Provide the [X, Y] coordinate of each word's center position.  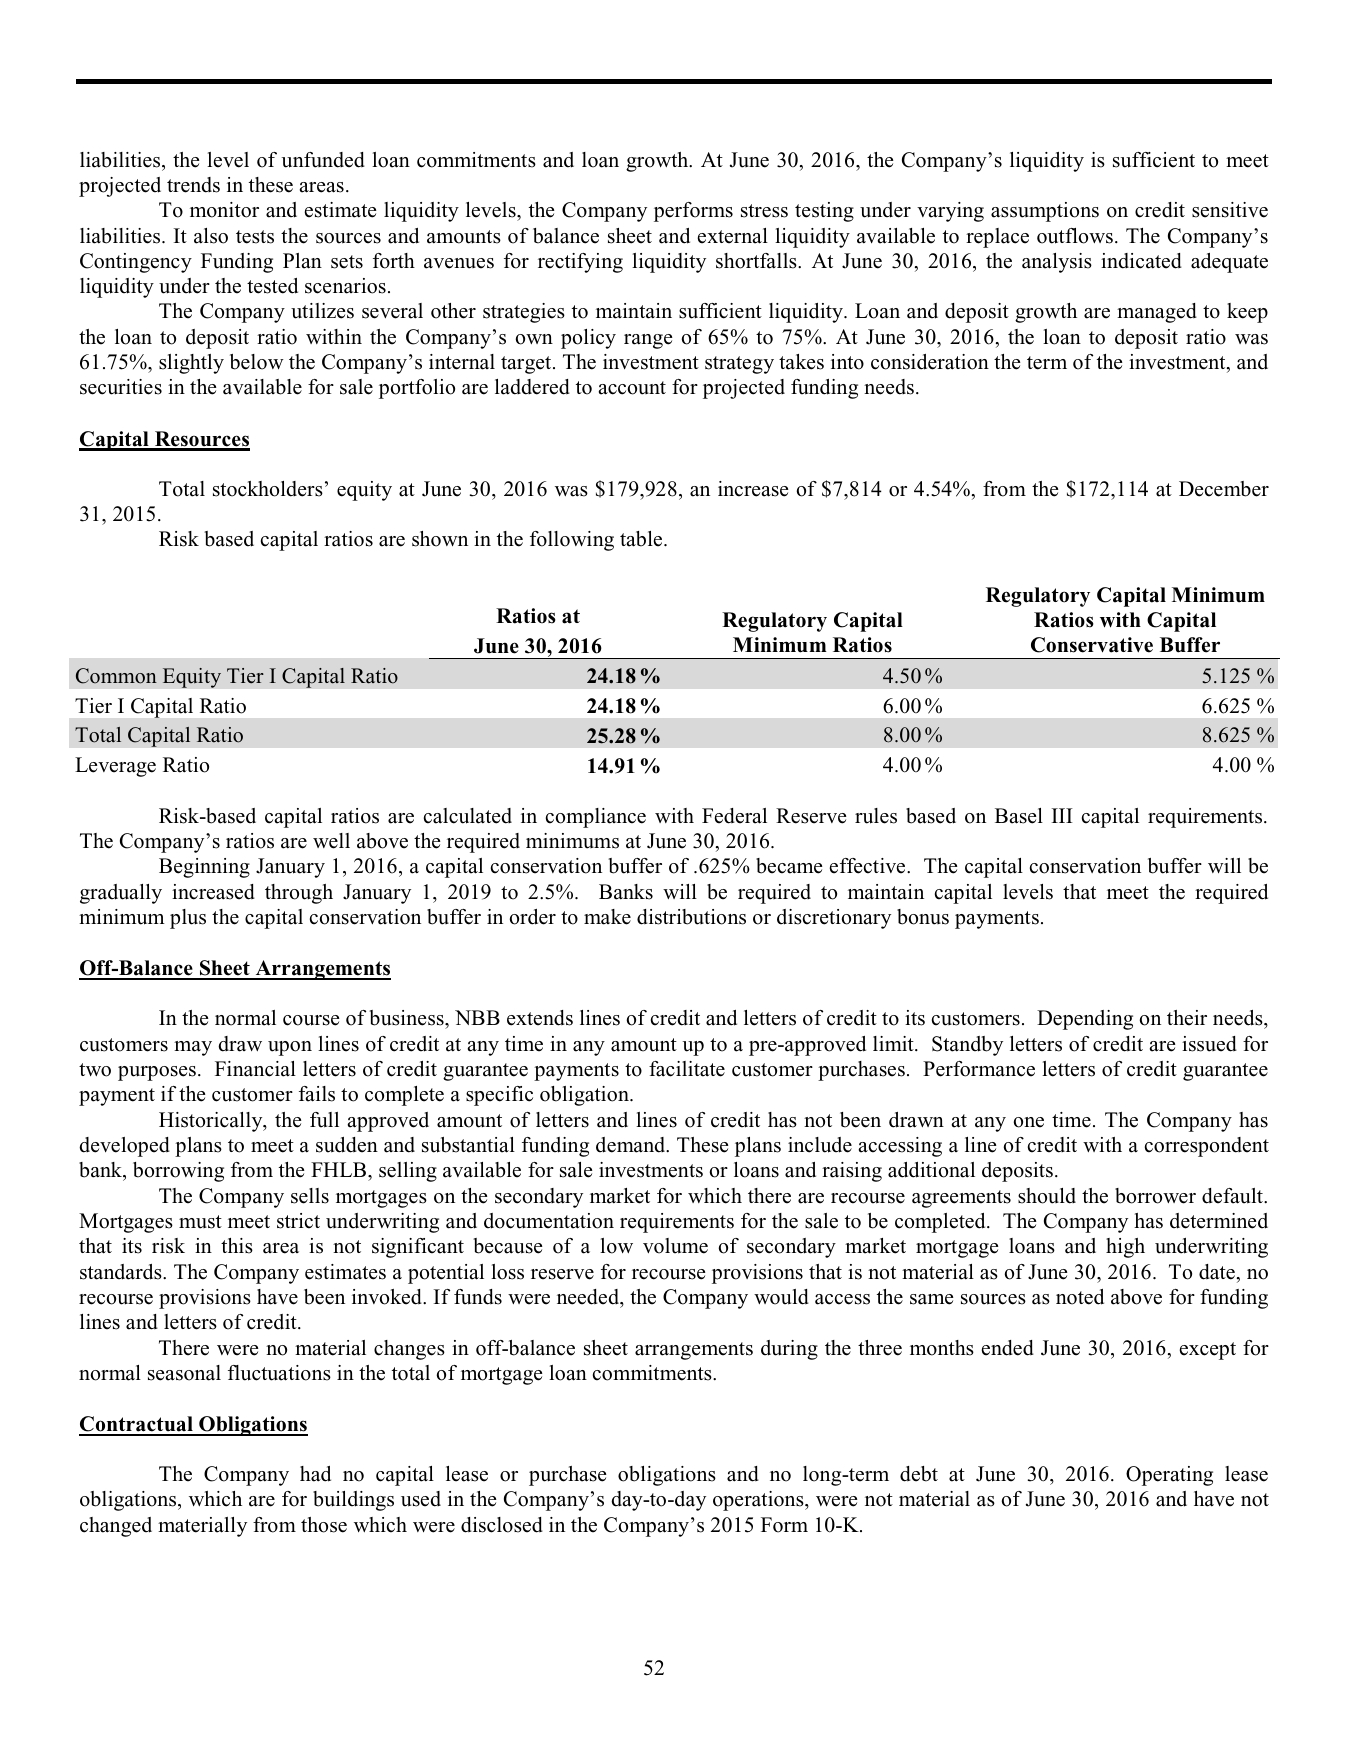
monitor [224, 210]
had [315, 1474]
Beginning [204, 868]
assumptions [1045, 212]
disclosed [502, 1525]
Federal [734, 816]
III [1062, 815]
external [732, 236]
